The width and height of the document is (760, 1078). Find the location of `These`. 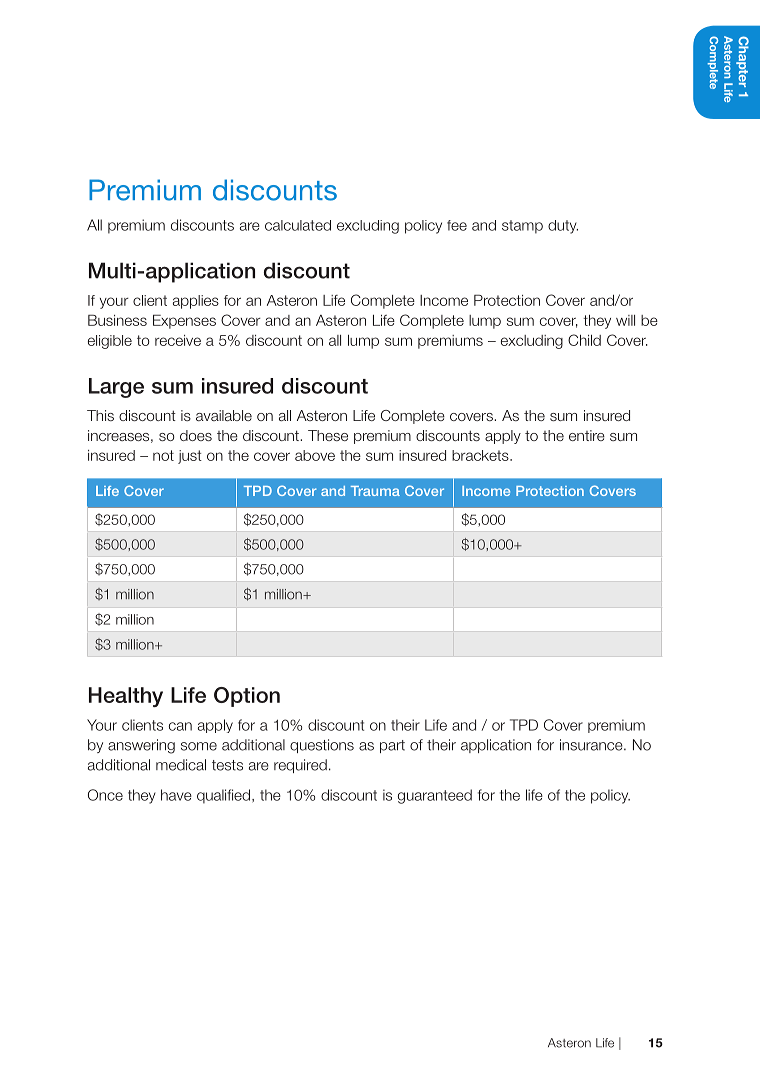

These is located at coordinates (328, 435).
